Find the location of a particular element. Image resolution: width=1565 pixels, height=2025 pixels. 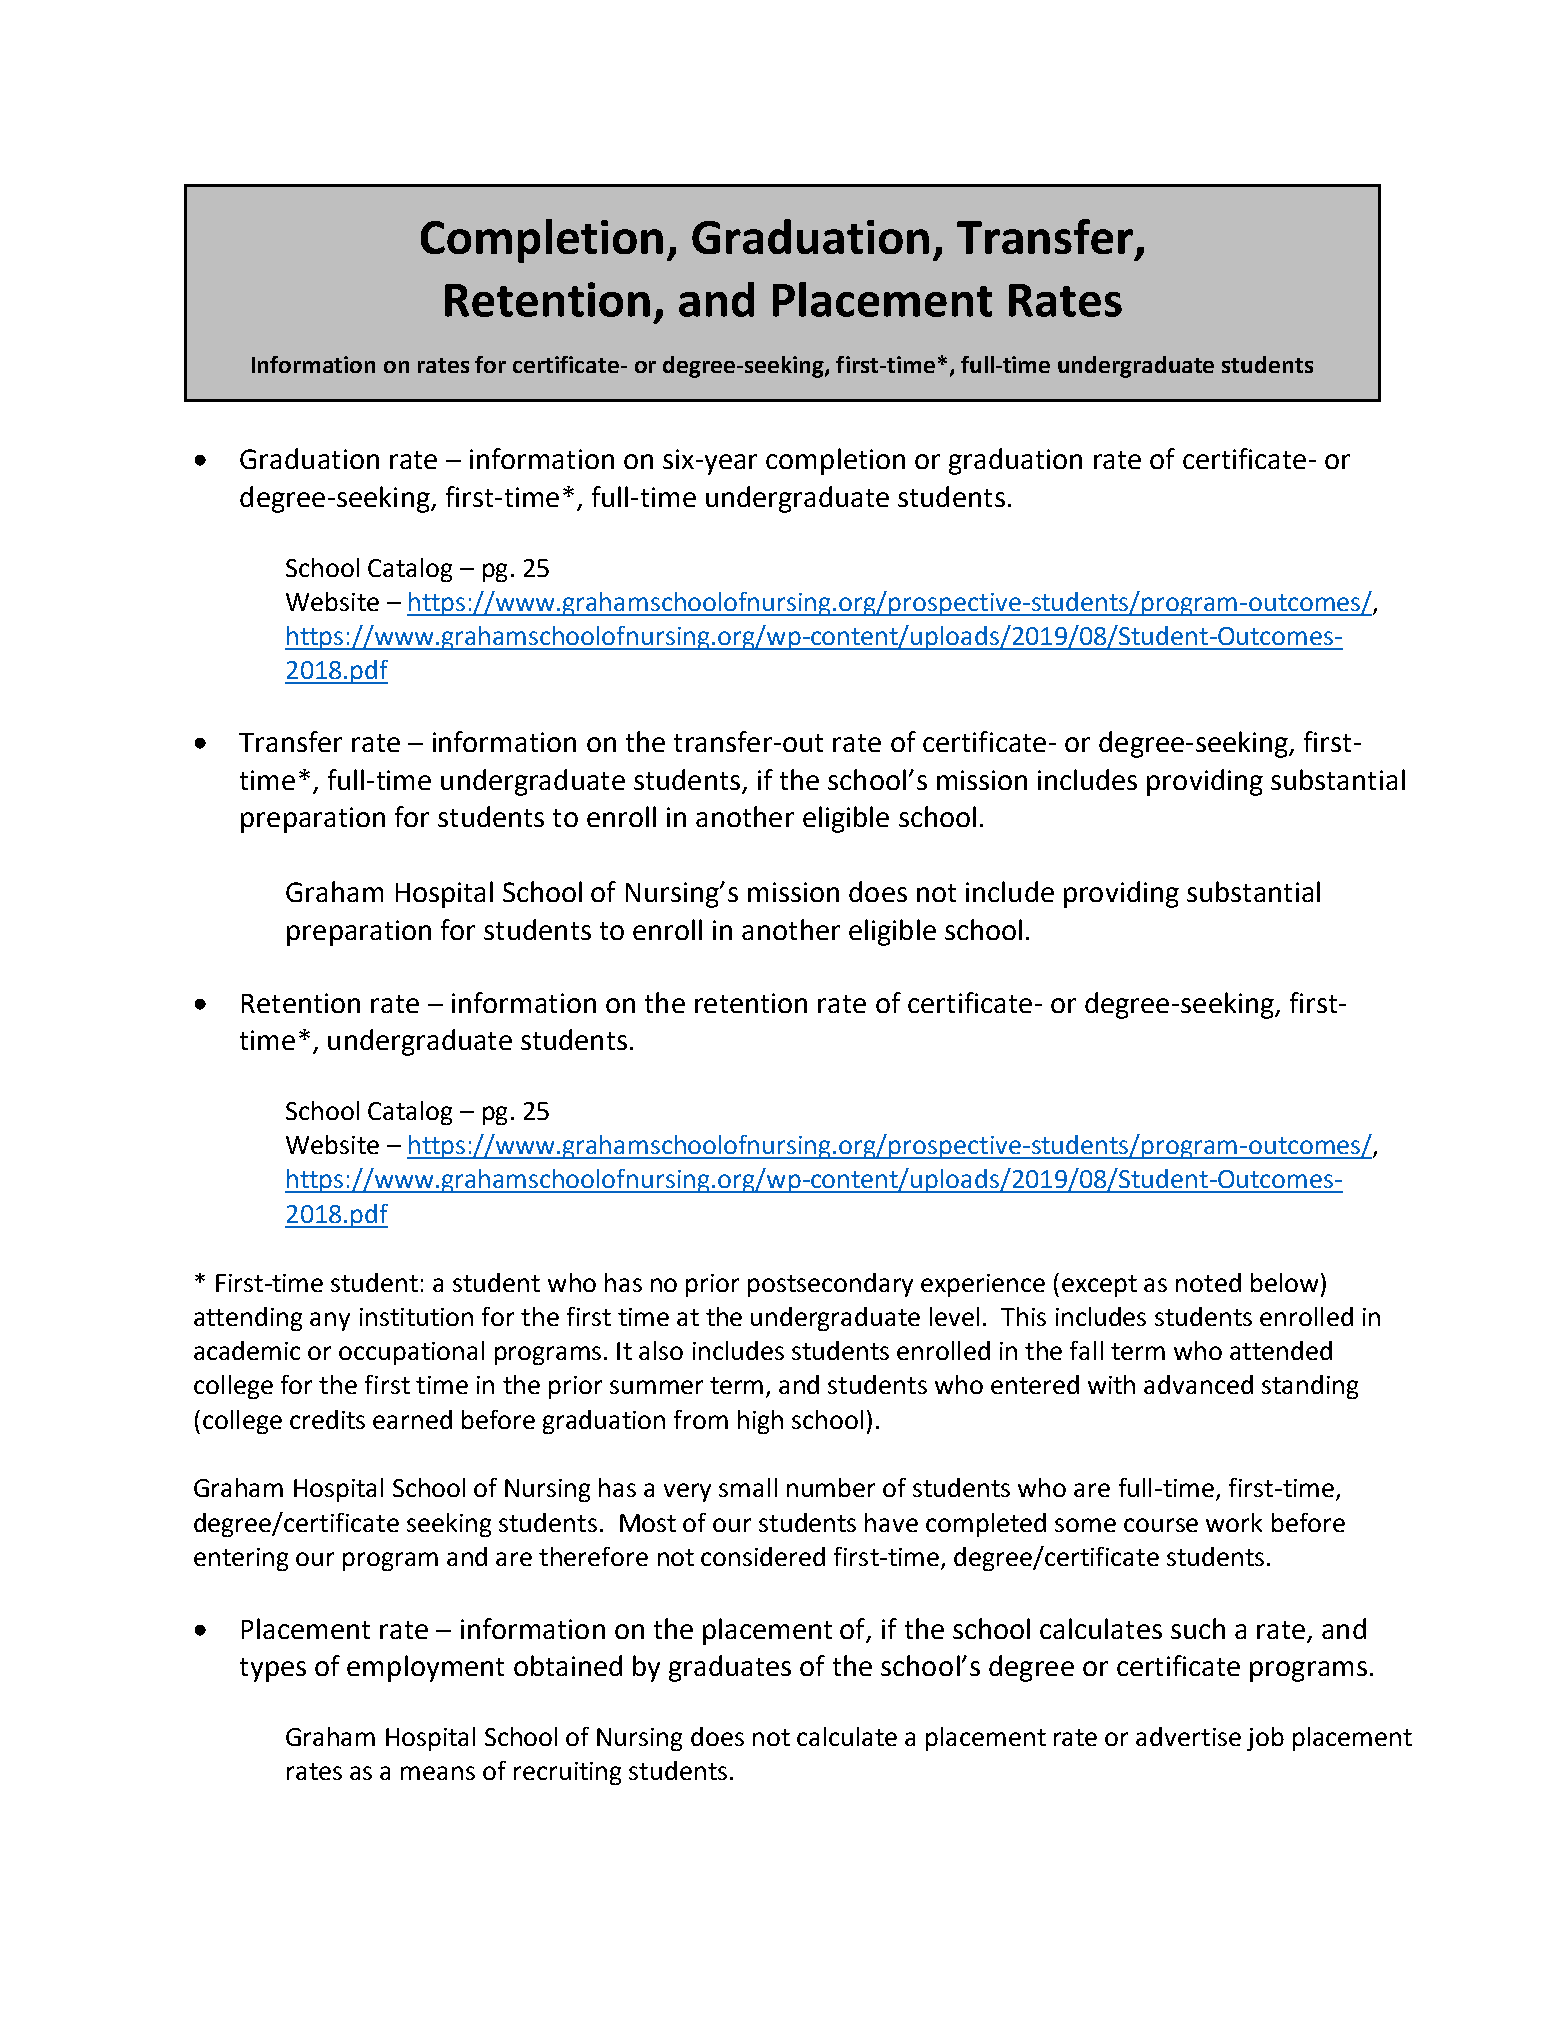

such is located at coordinates (1198, 1628).
